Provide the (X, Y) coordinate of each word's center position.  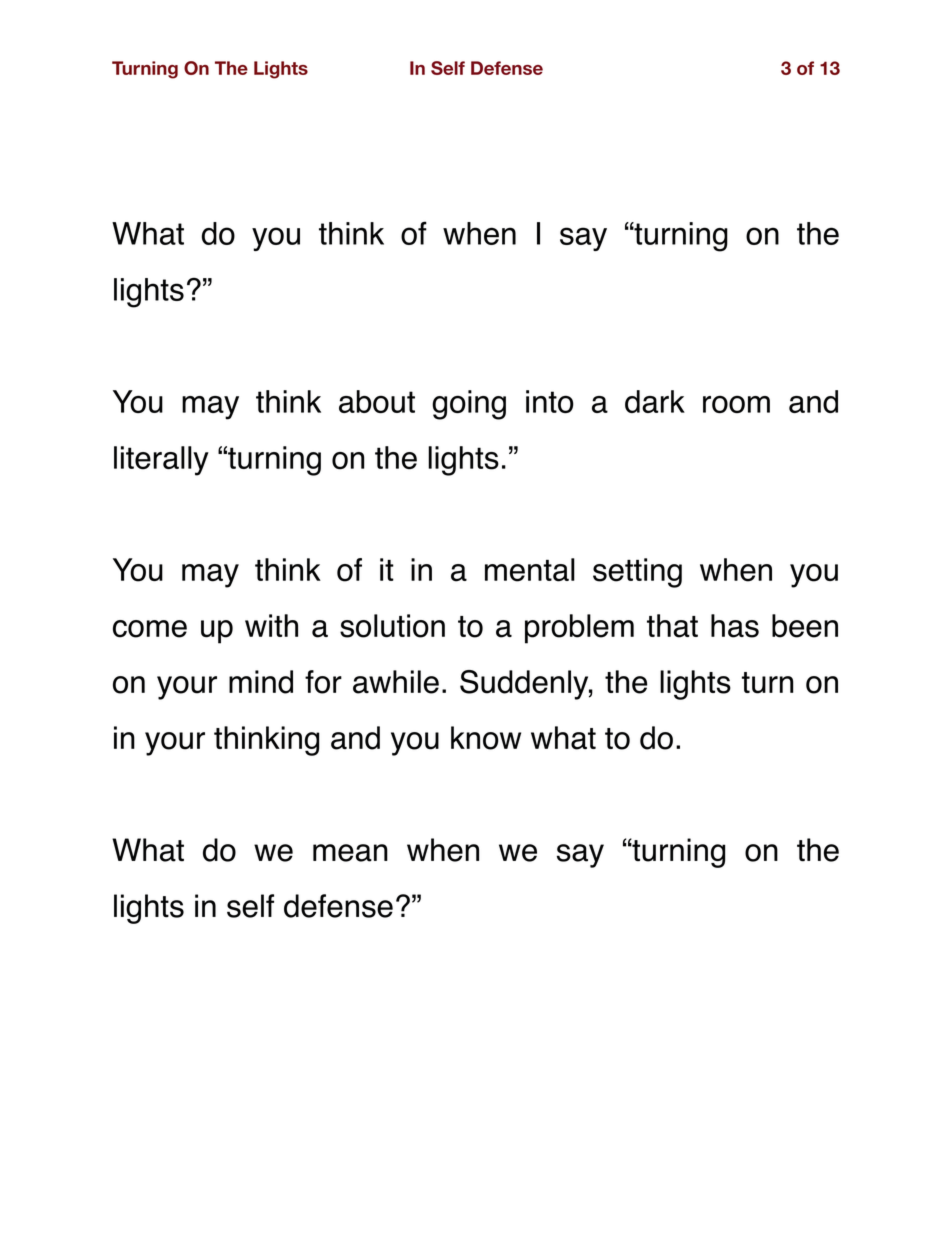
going (469, 405)
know (486, 738)
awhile (396, 682)
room (736, 404)
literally (161, 461)
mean (350, 853)
